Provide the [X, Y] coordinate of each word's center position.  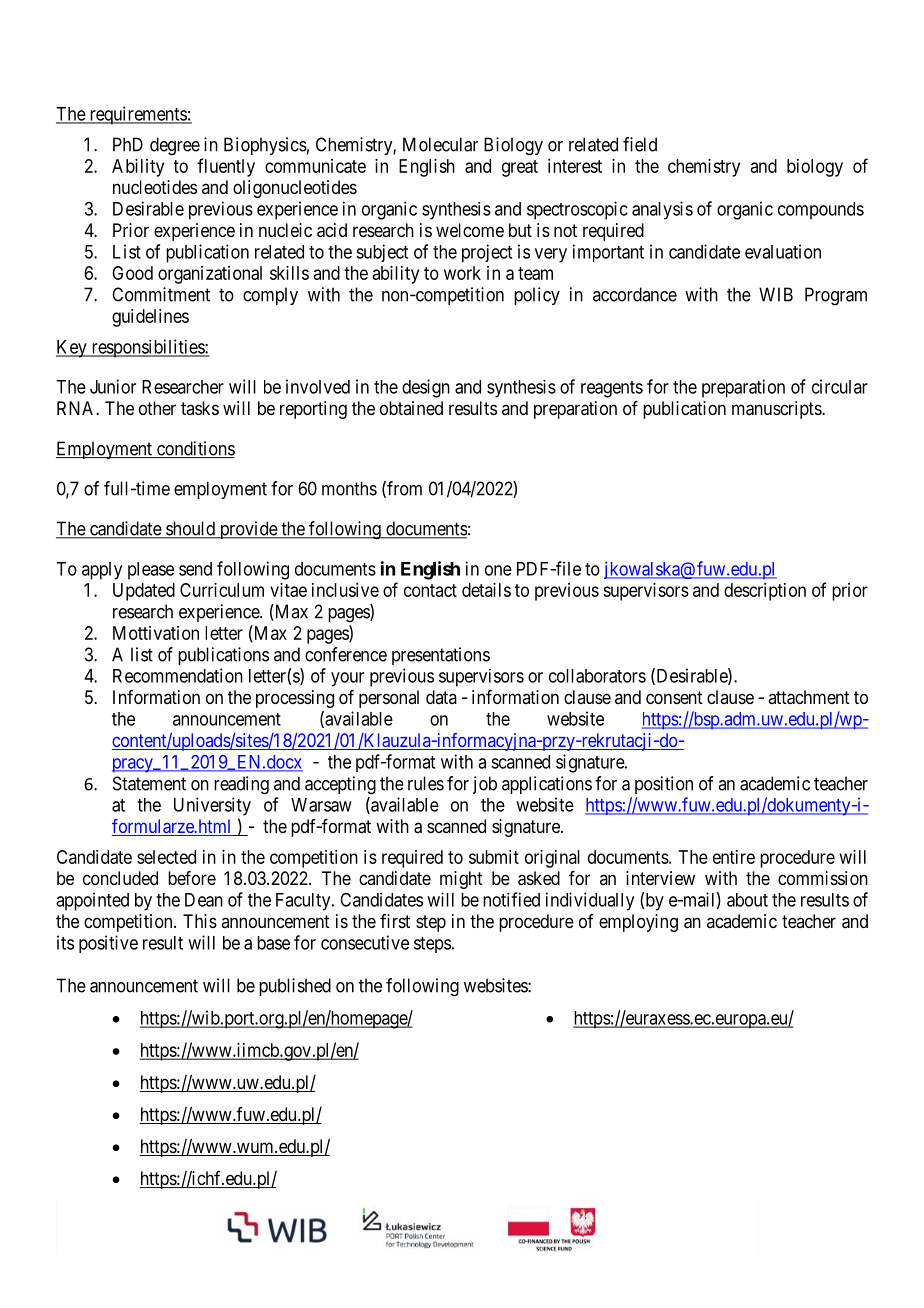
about [747, 900]
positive [108, 944]
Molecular [440, 144]
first [395, 921]
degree [175, 146]
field [640, 144]
